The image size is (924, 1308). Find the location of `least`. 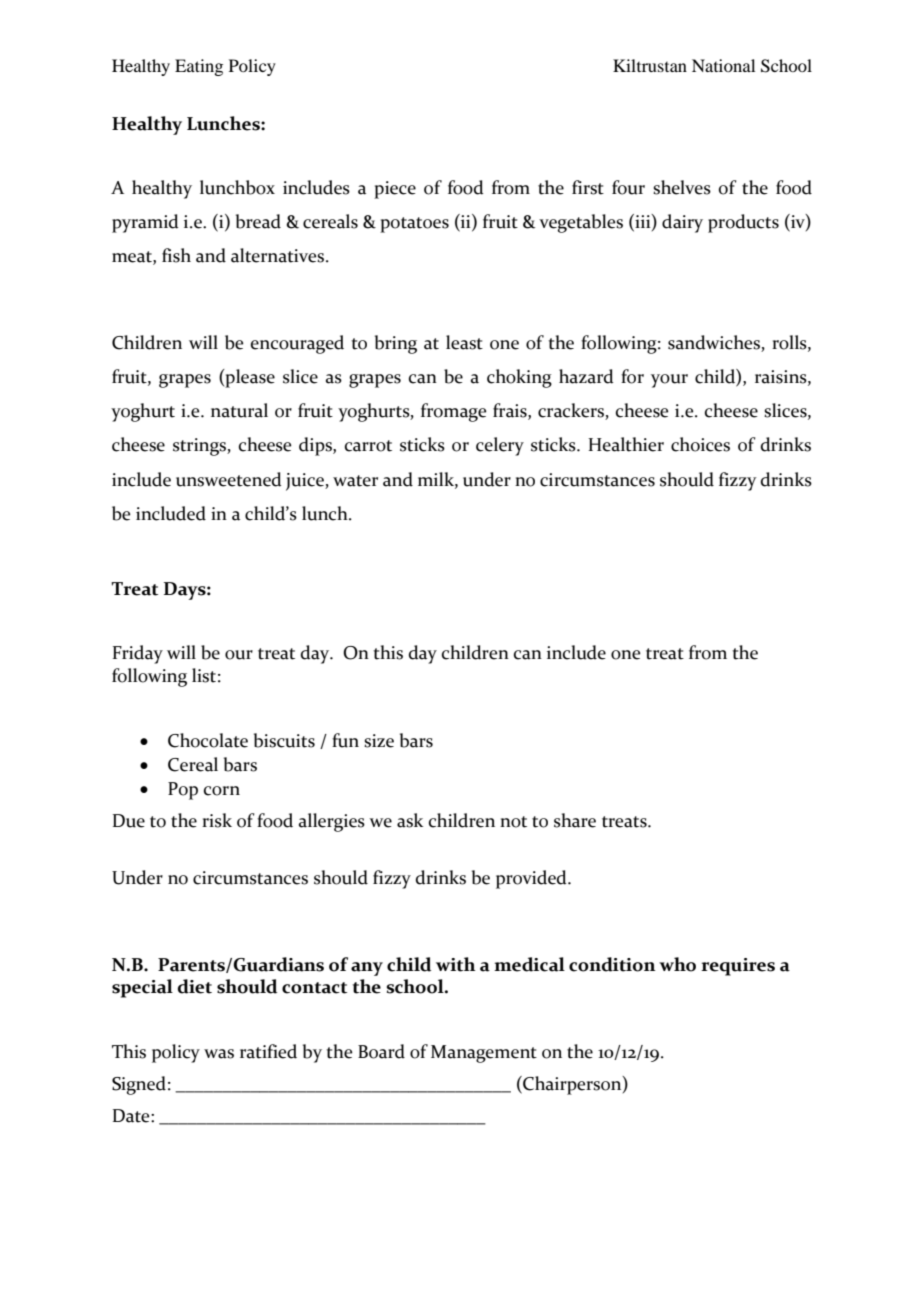

least is located at coordinates (464, 342).
